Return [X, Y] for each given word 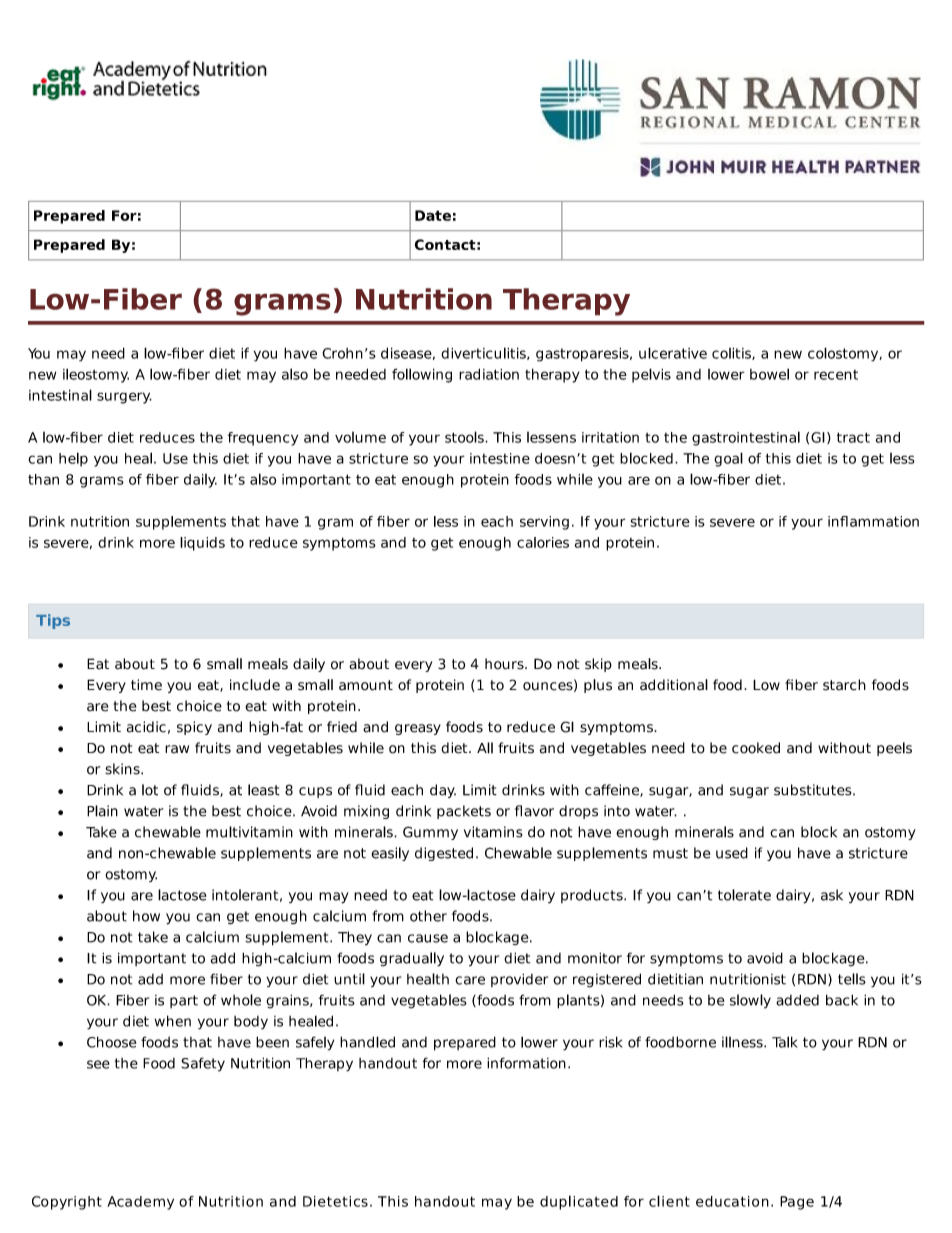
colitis [732, 353]
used [732, 853]
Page [797, 1203]
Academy [140, 1203]
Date [433, 215]
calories [543, 542]
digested [444, 854]
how [146, 916]
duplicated [579, 1202]
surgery [124, 398]
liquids [202, 544]
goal [728, 459]
